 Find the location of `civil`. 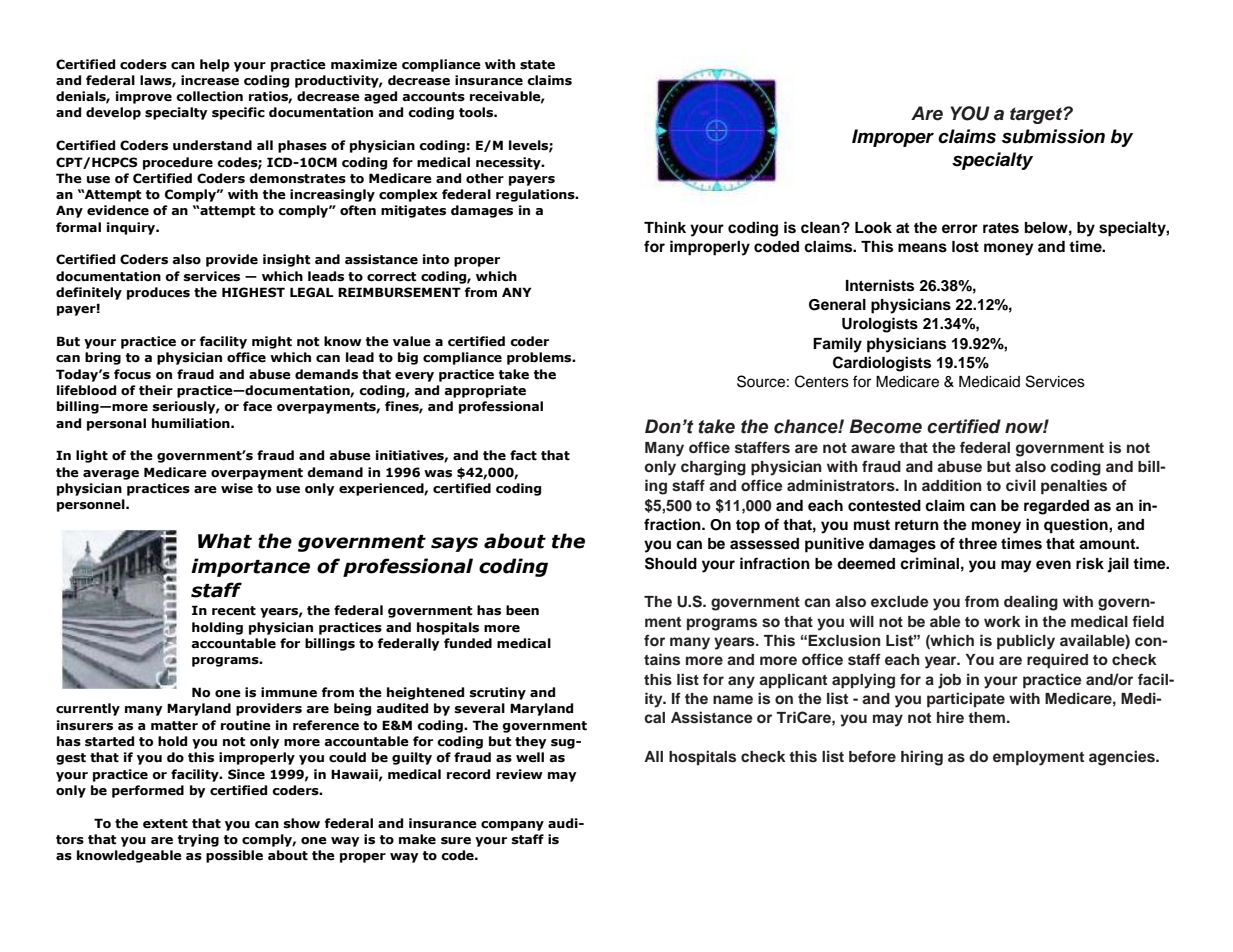

civil is located at coordinates (1021, 485).
